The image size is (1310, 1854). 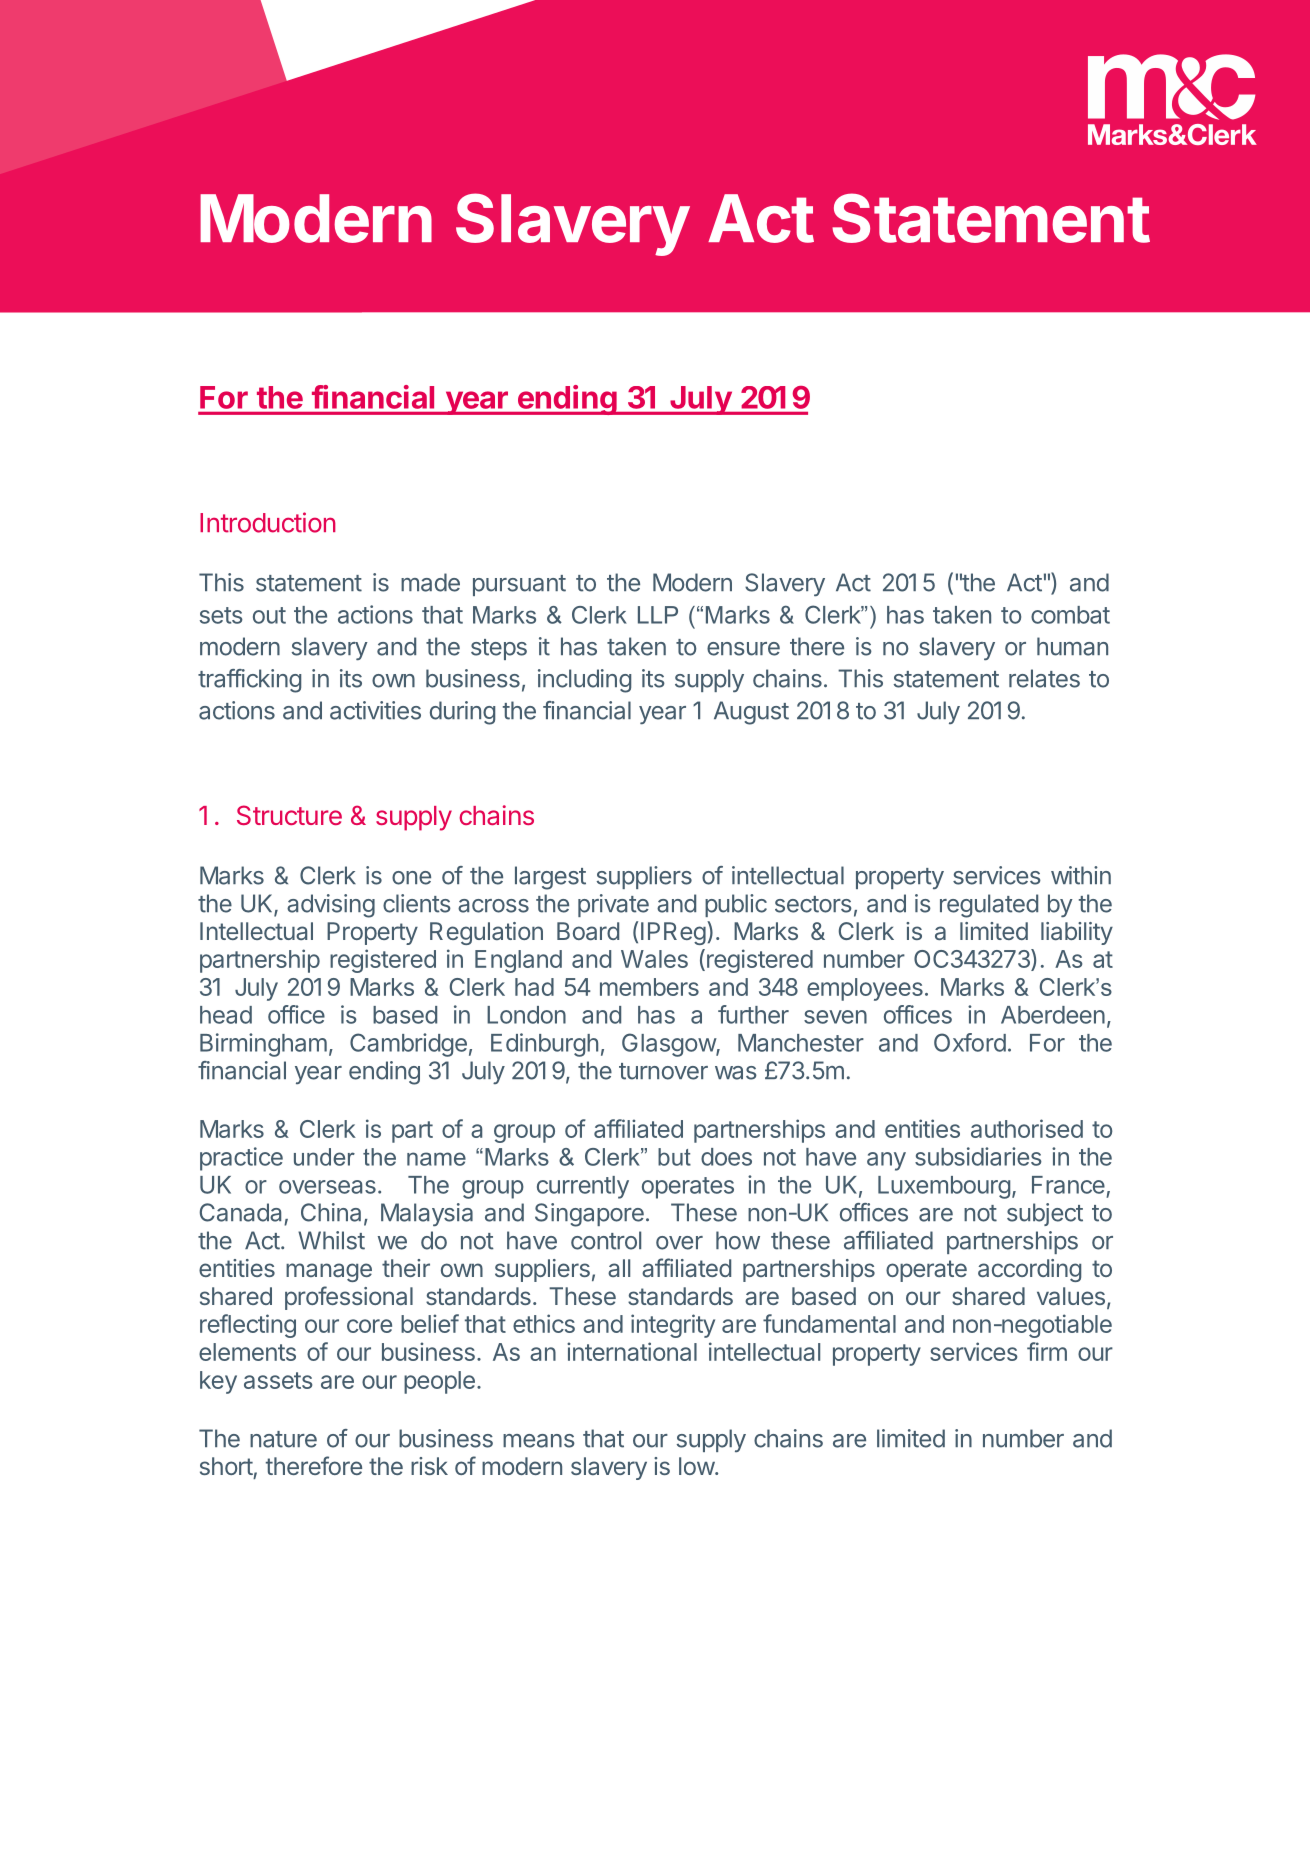 What do you see at coordinates (226, 1015) in the screenshot?
I see `head` at bounding box center [226, 1015].
